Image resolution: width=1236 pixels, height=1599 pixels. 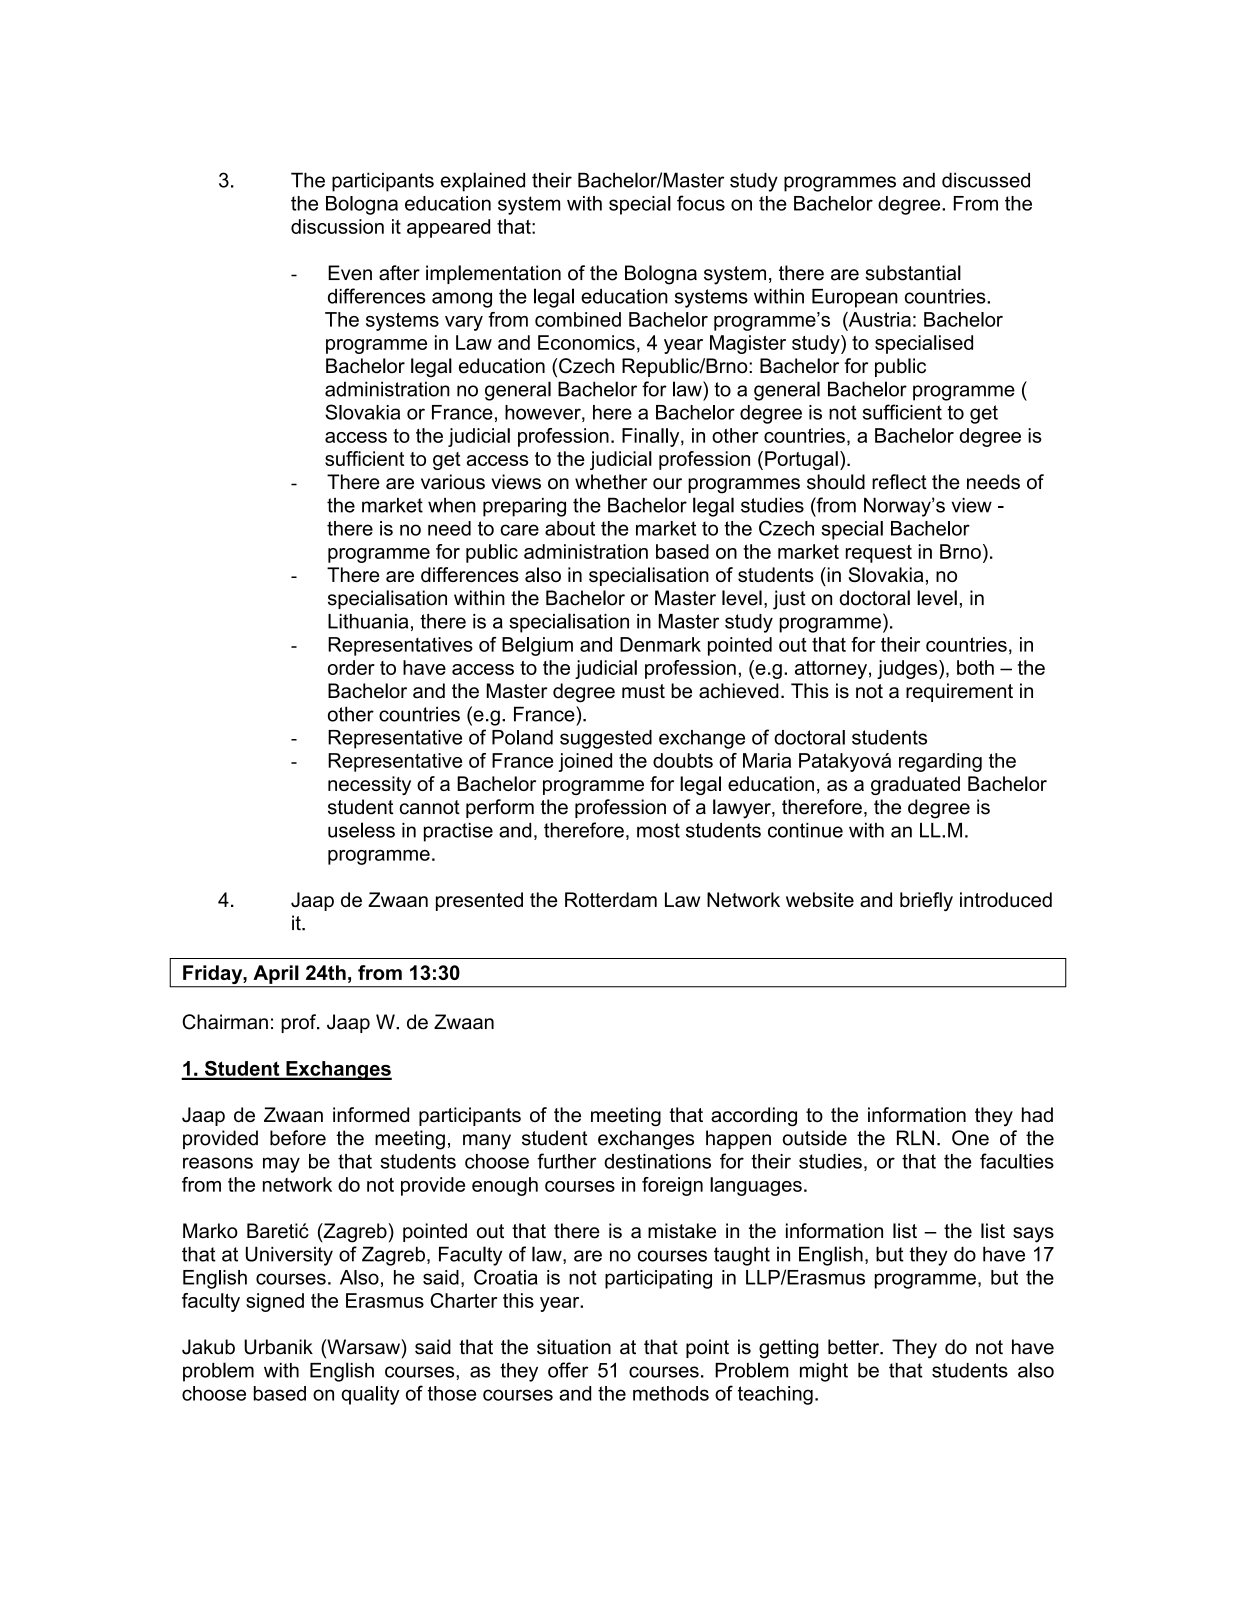 I want to click on situation, so click(x=574, y=1347).
